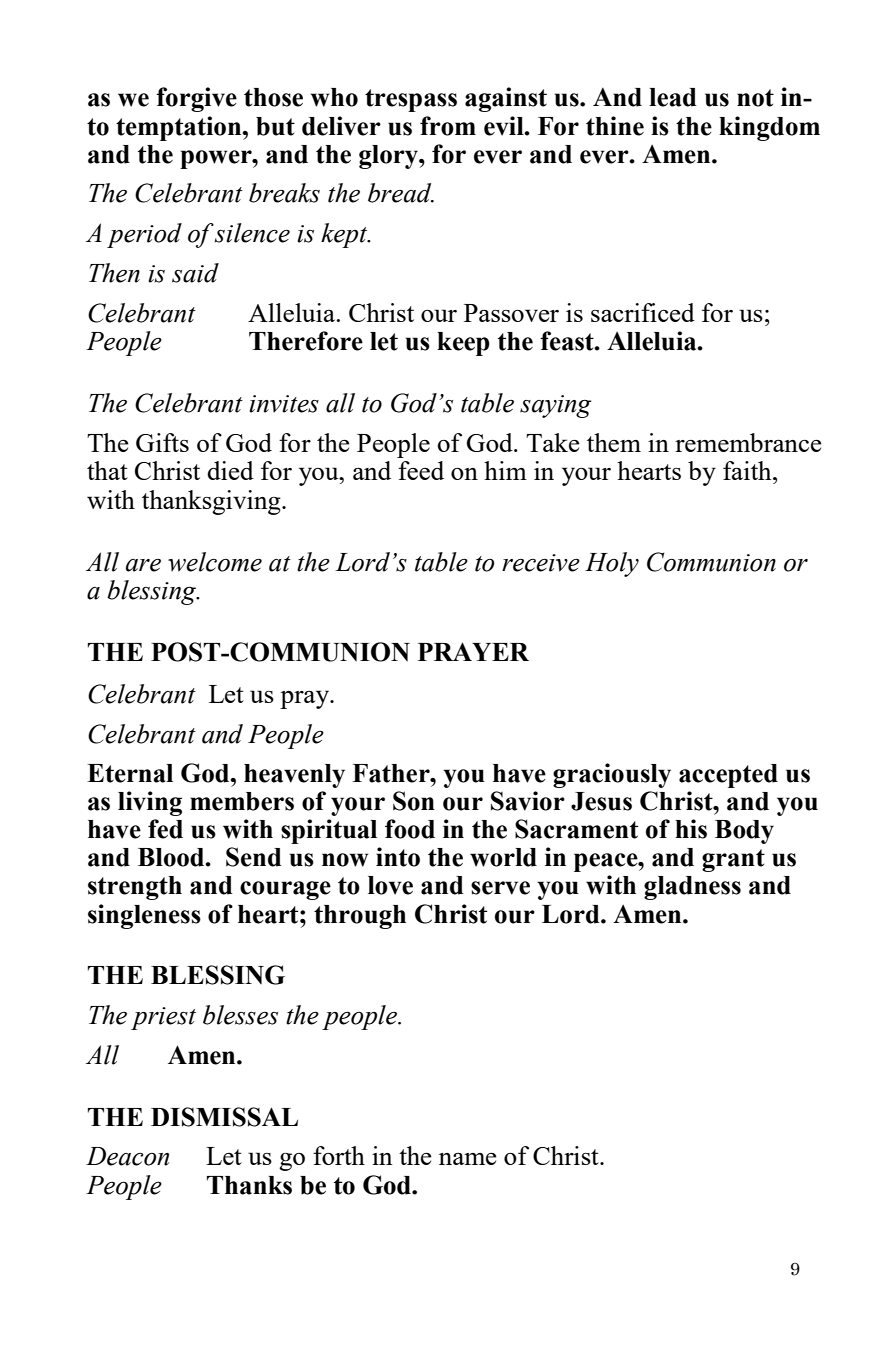  Describe the element at coordinates (612, 564) in the screenshot. I see `Holy` at that location.
